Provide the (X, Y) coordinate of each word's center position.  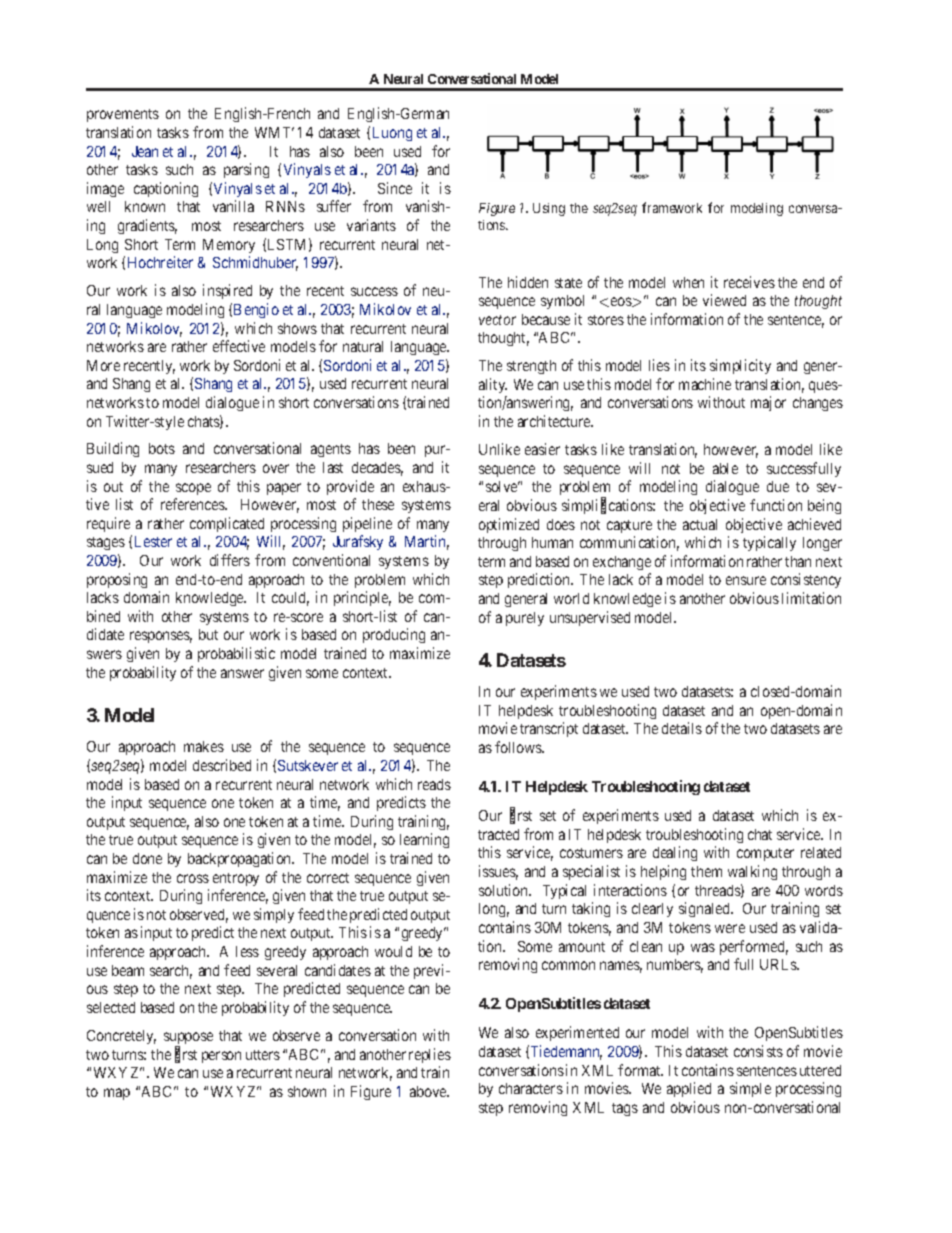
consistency (806, 580)
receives (749, 282)
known (145, 206)
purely (525, 619)
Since (395, 188)
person (221, 1057)
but (208, 634)
